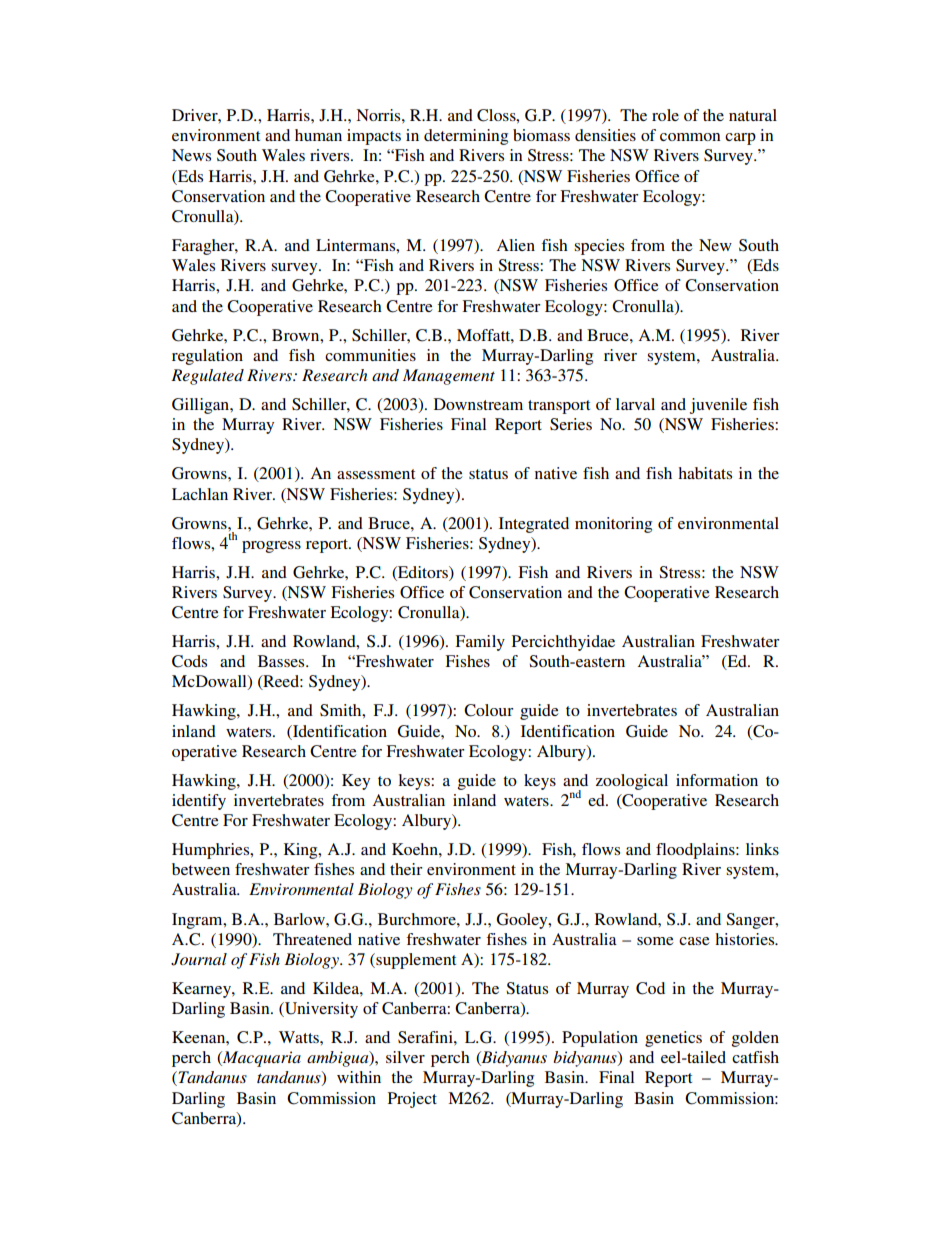 This page has height=1233, width=952. Describe the element at coordinates (690, 137) in the page. I see `common` at that location.
